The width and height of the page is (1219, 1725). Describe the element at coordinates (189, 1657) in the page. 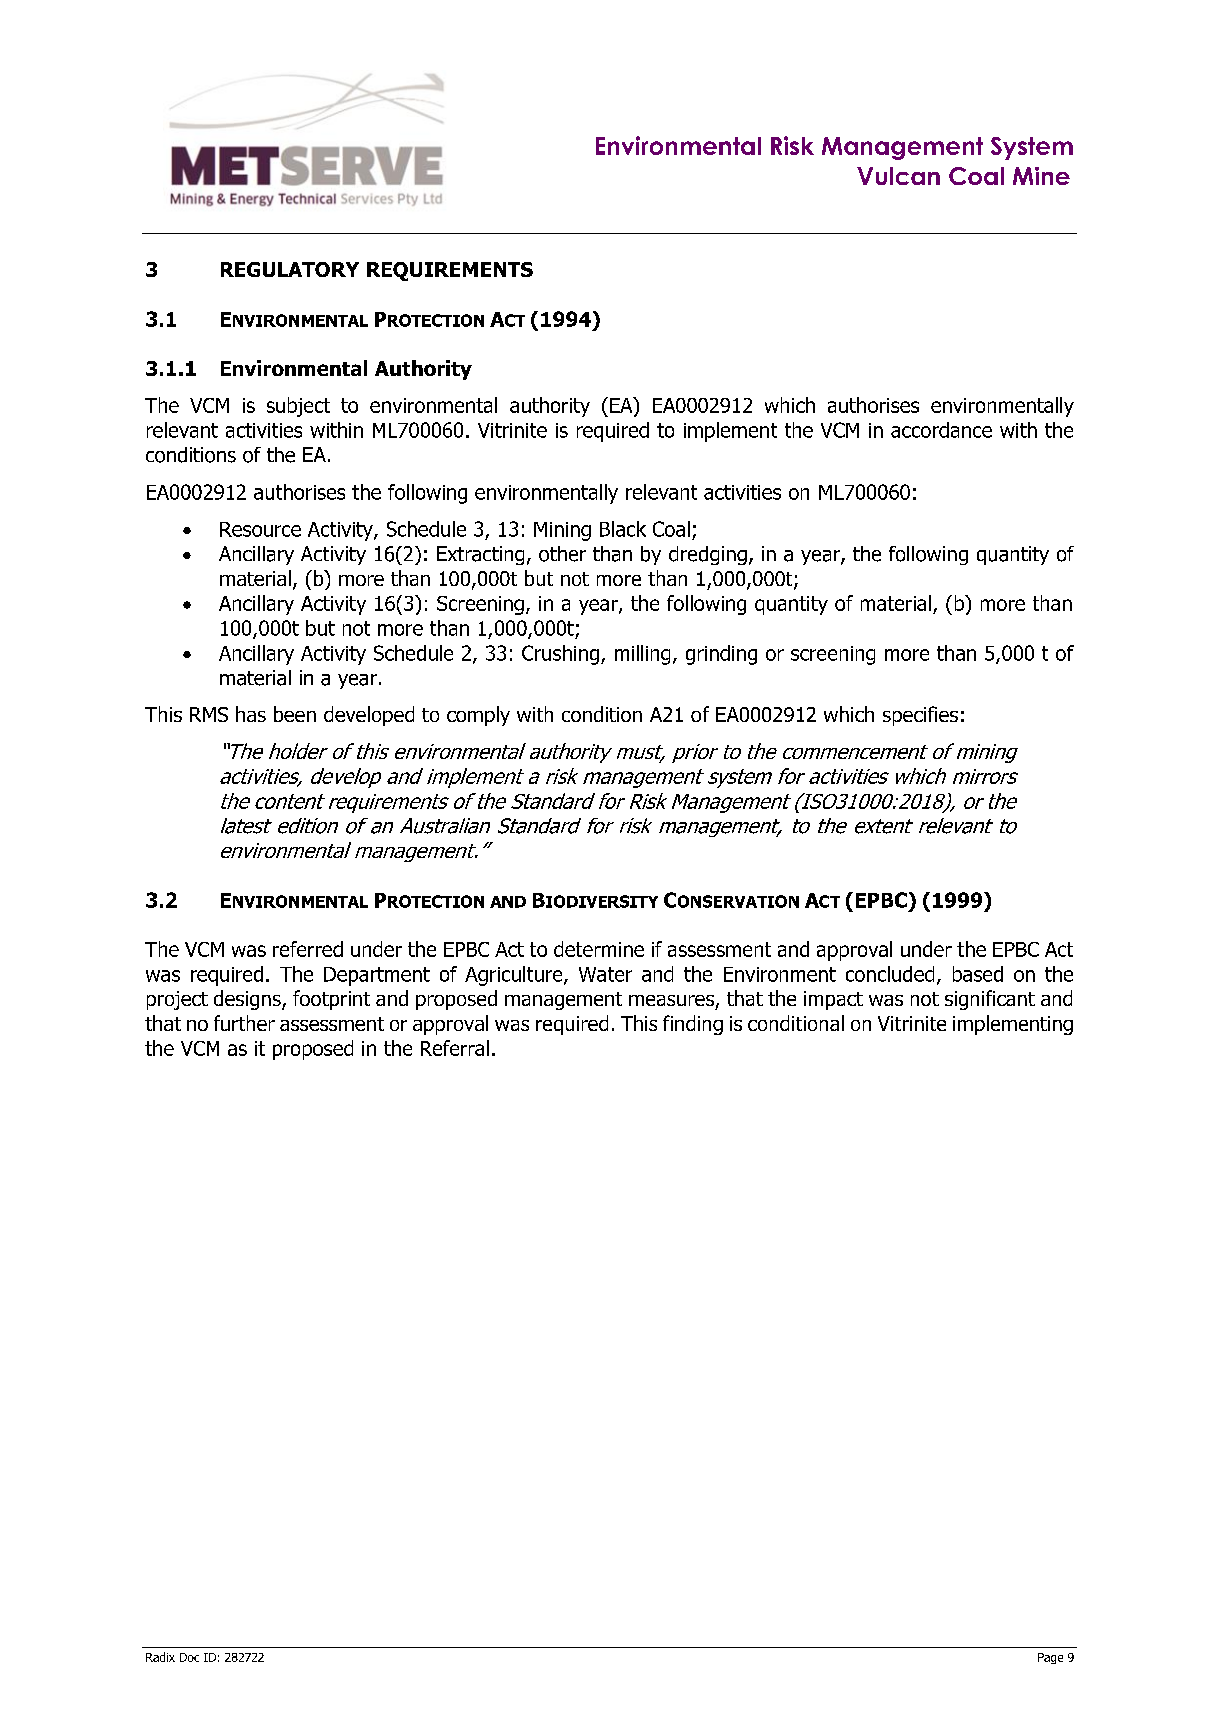

I see `Doc` at that location.
